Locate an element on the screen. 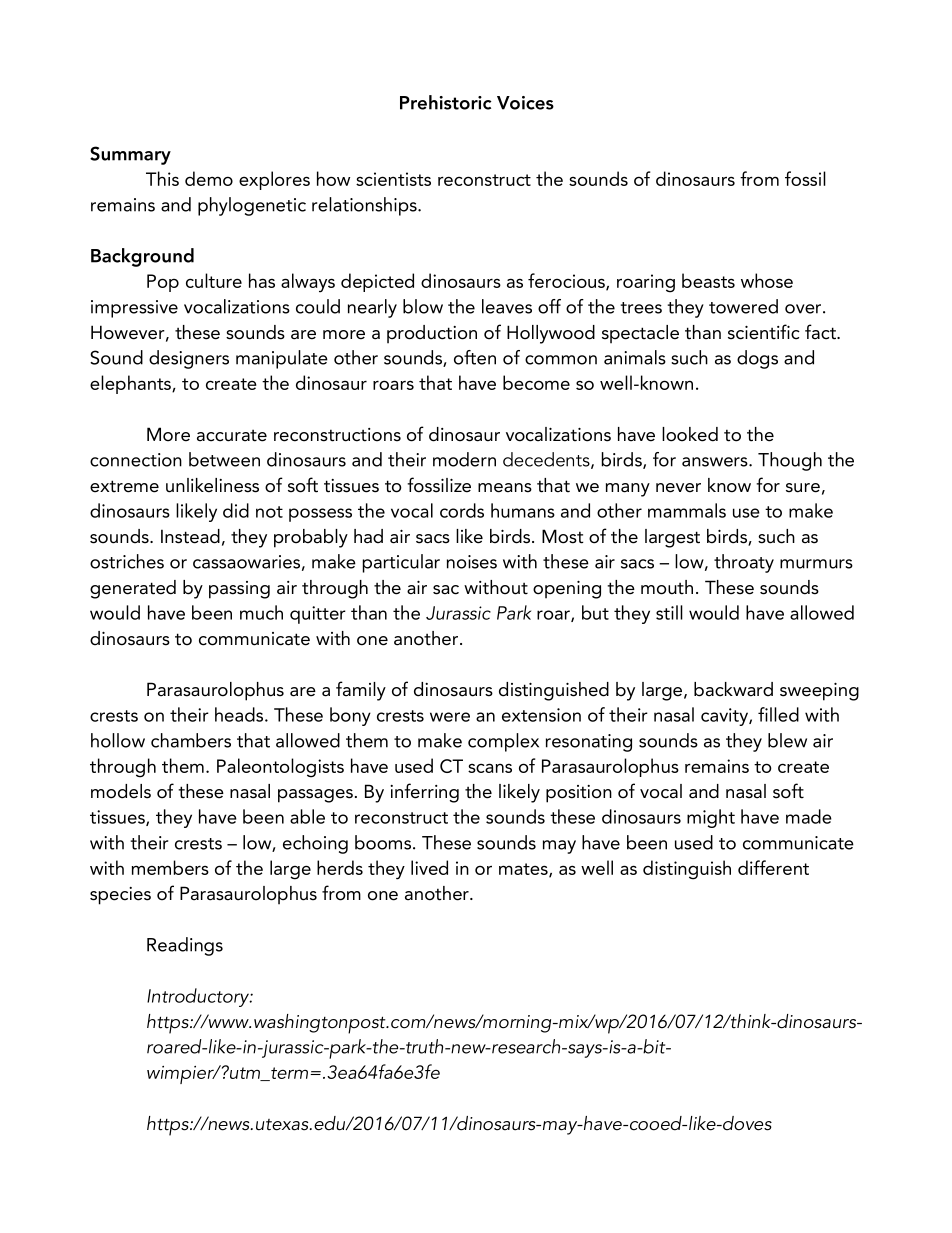 The height and width of the screenshot is (1233, 952). answers is located at coordinates (716, 462).
